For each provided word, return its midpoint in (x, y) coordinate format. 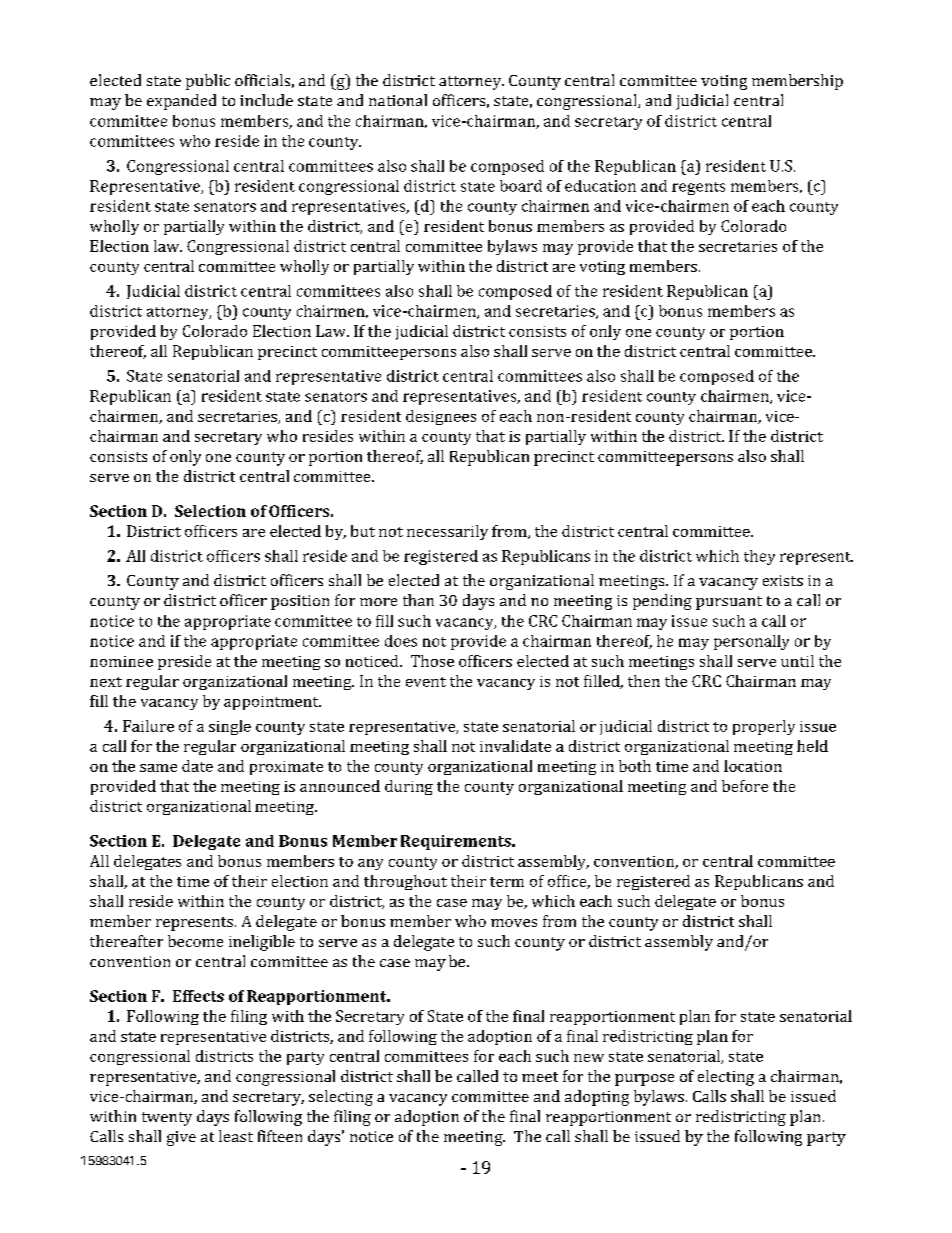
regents (698, 188)
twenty (167, 1119)
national (398, 100)
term (507, 882)
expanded (181, 102)
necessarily (447, 532)
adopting (597, 1098)
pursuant (729, 603)
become (195, 941)
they (759, 557)
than (418, 600)
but (363, 531)
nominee (121, 661)
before (745, 786)
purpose (644, 1080)
